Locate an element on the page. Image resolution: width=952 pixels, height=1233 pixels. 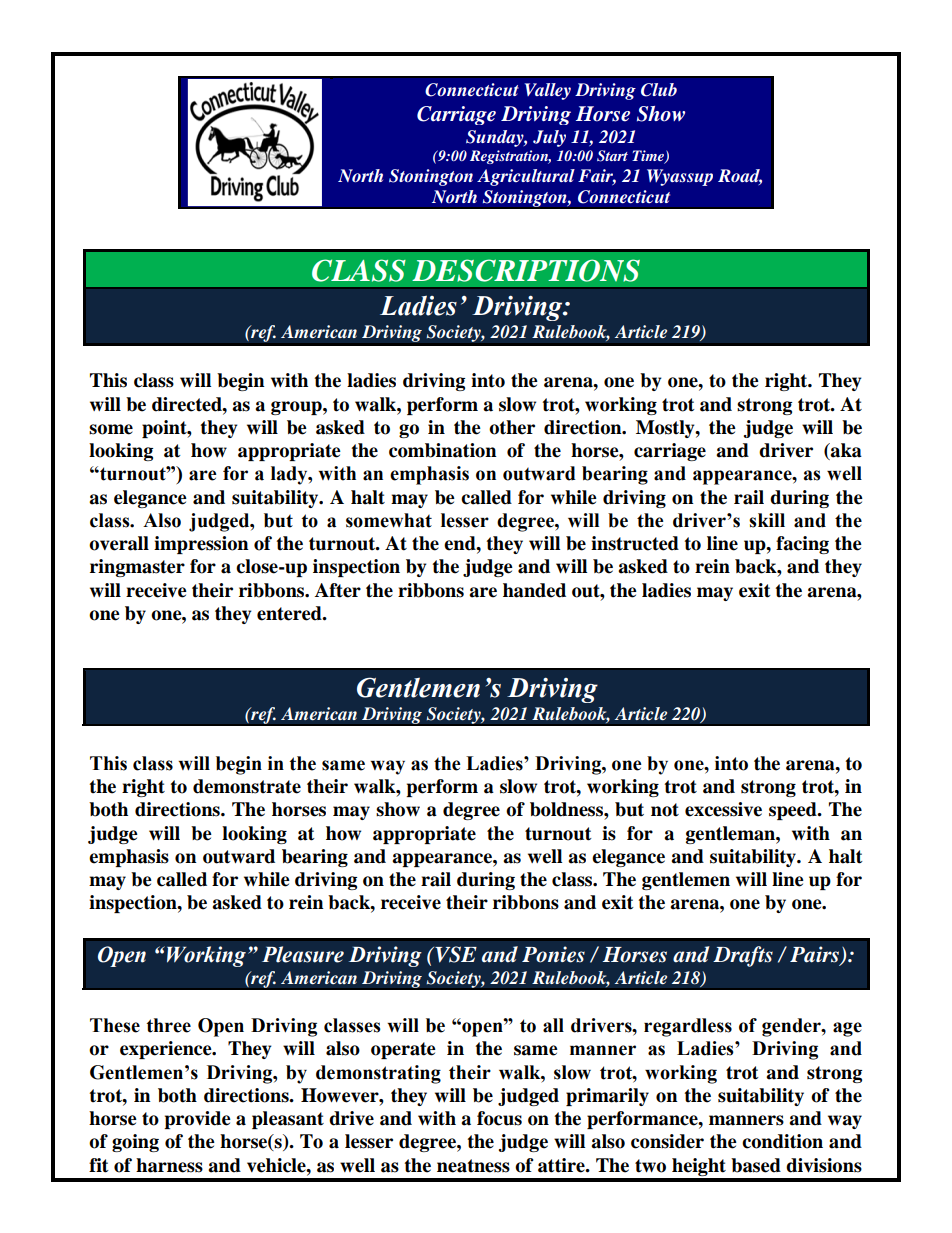
not is located at coordinates (665, 810).
